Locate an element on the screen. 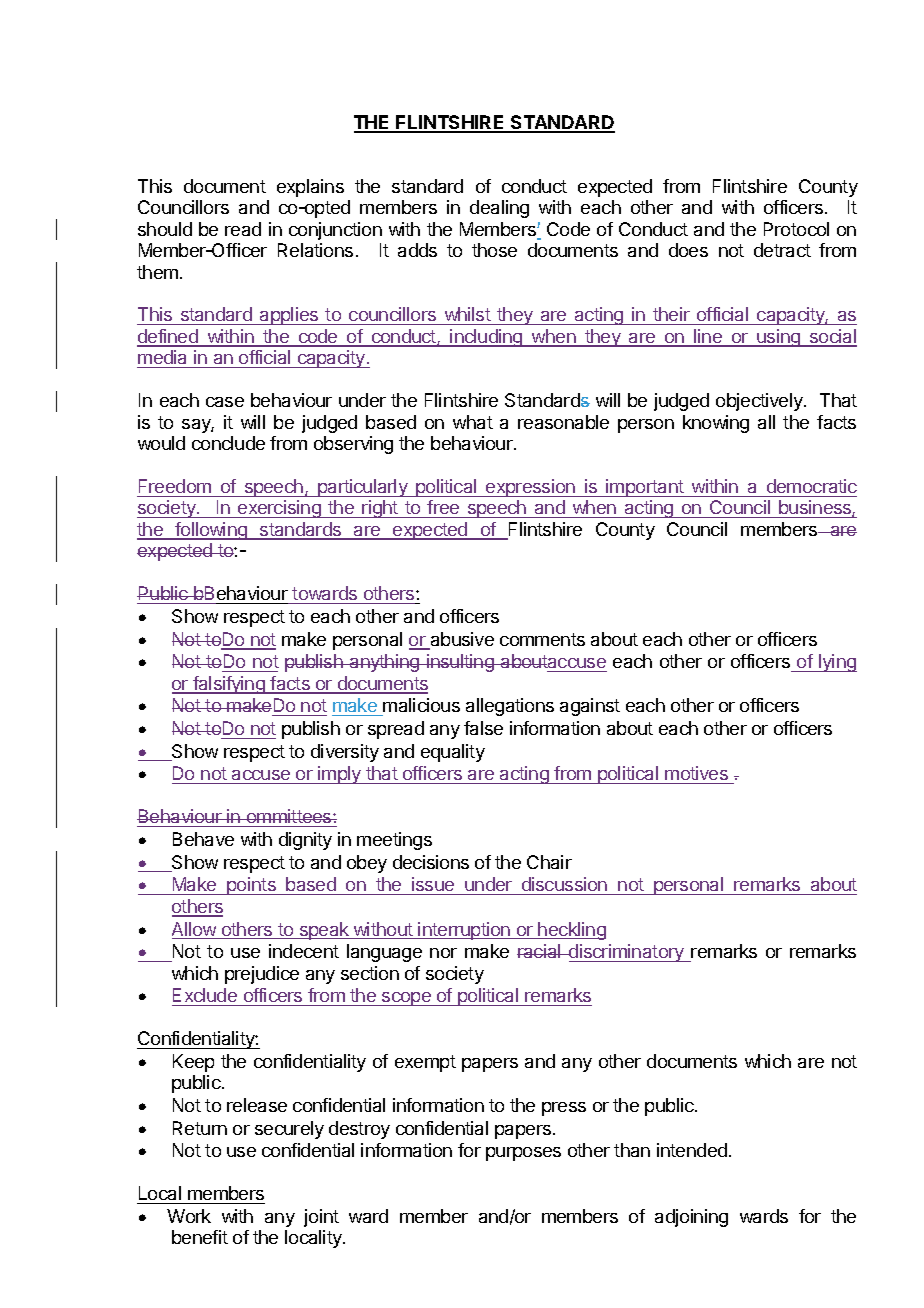  dealing is located at coordinates (499, 209).
